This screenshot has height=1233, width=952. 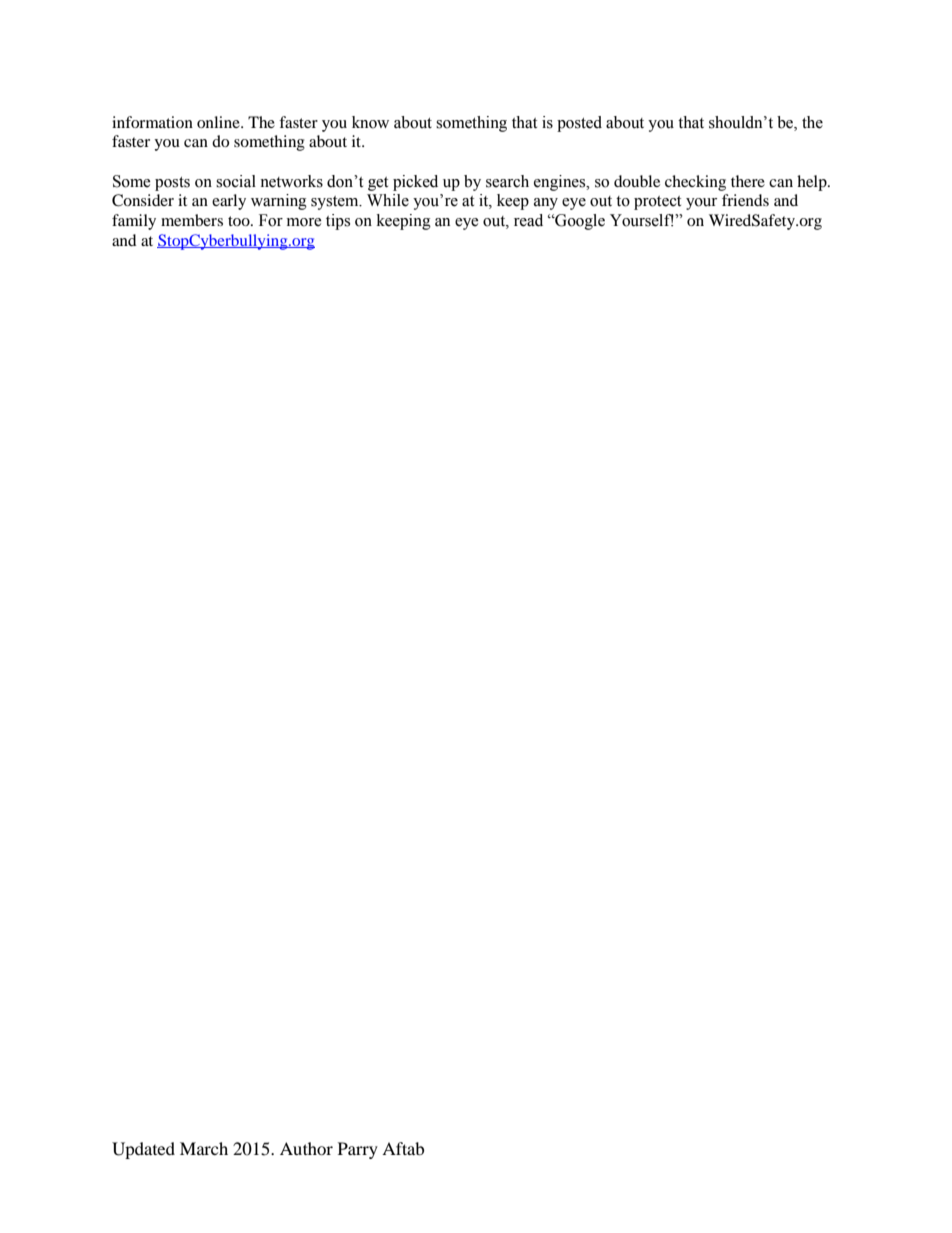 What do you see at coordinates (507, 181) in the screenshot?
I see `search` at bounding box center [507, 181].
